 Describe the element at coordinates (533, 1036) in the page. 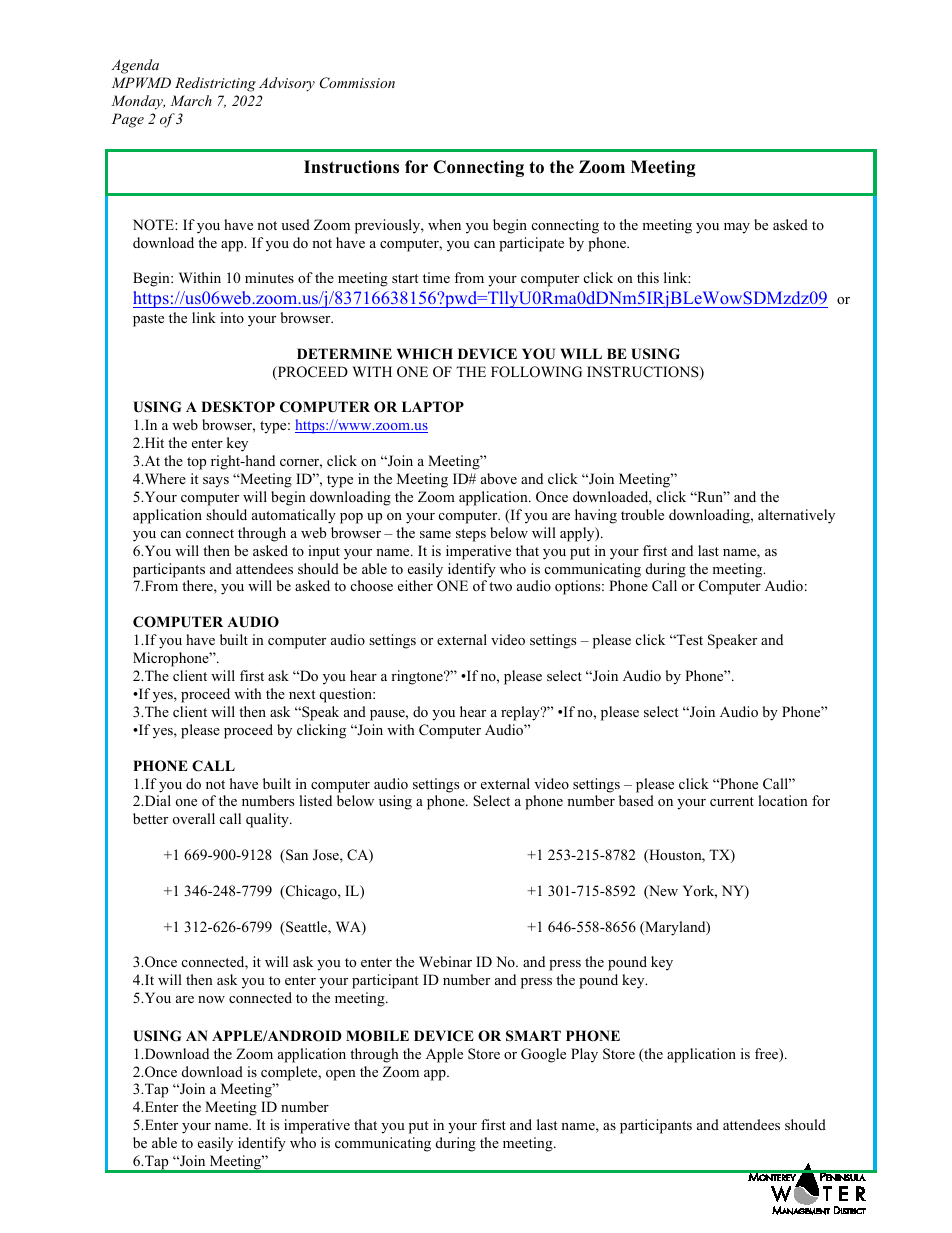

I see `SMART` at that location.
